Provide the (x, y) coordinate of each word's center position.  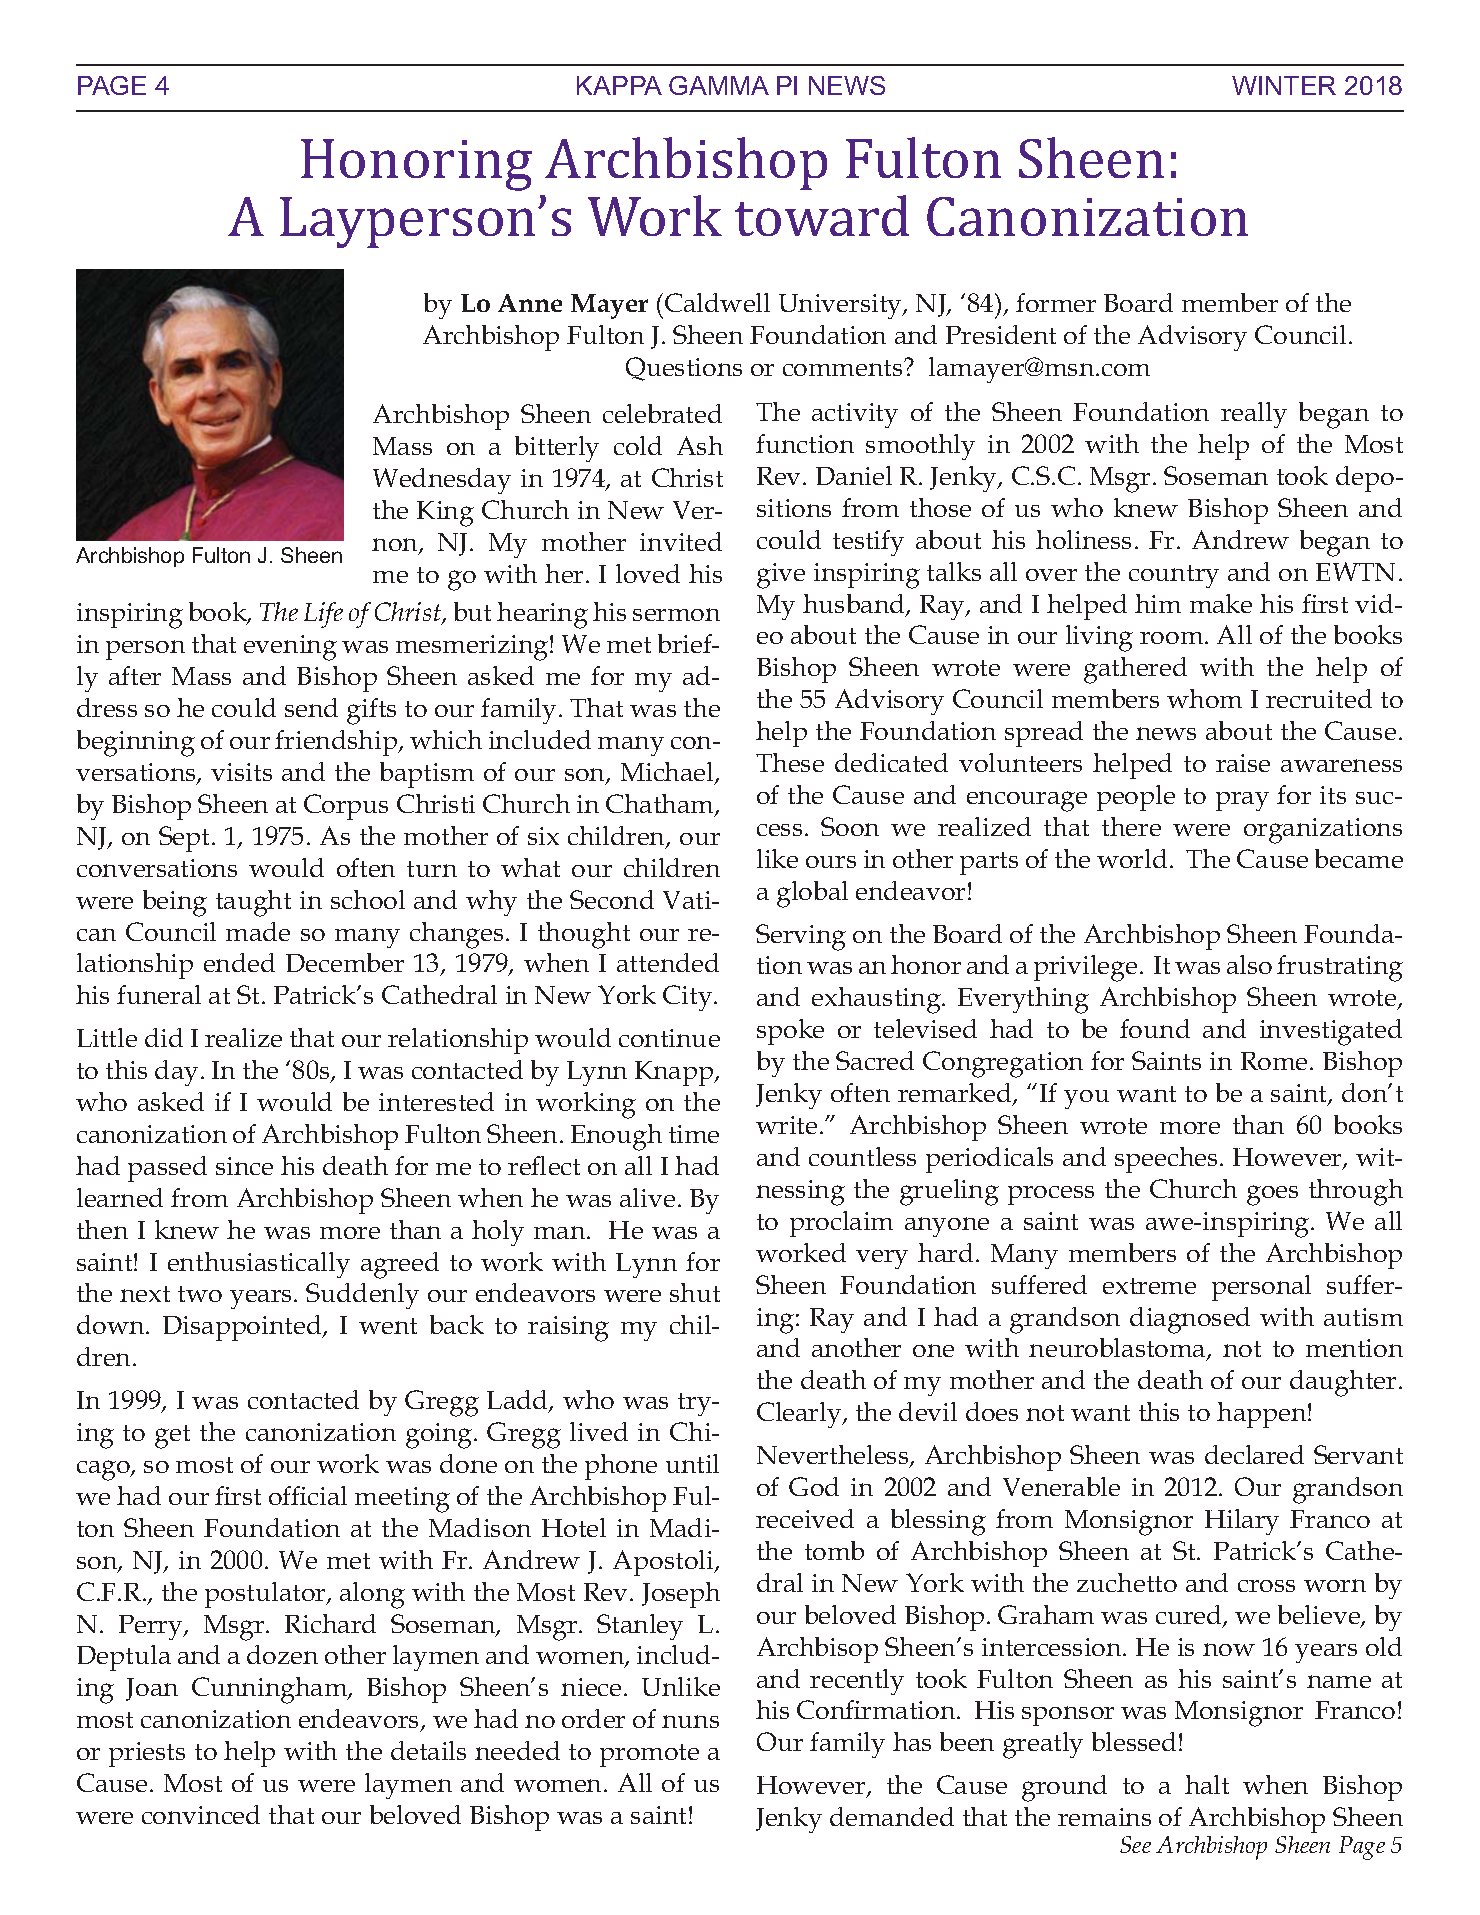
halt (1207, 1784)
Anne (530, 303)
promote (649, 1755)
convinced (201, 1814)
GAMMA (719, 85)
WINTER (1284, 85)
